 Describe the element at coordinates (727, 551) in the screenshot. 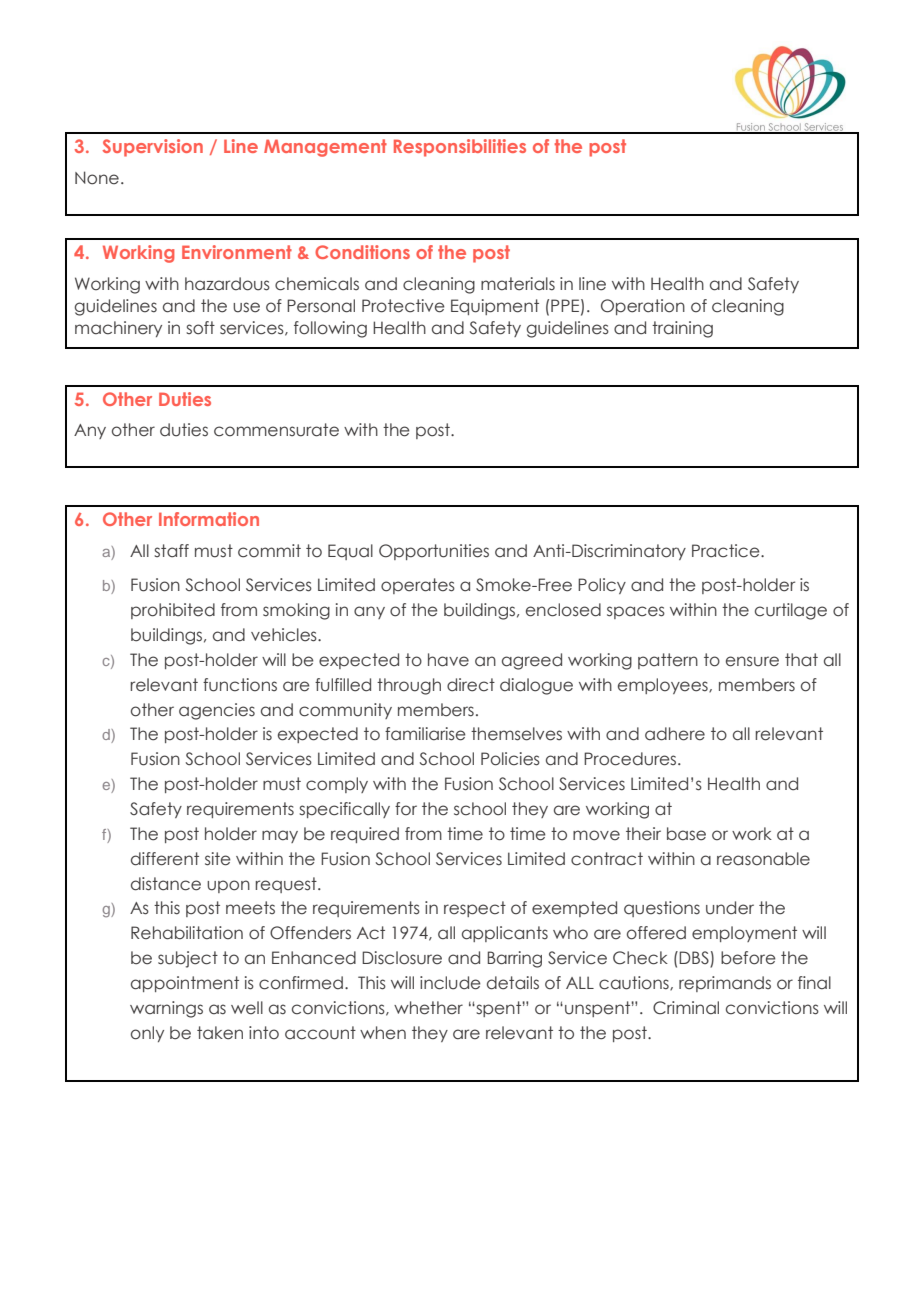

I see `Practice` at that location.
